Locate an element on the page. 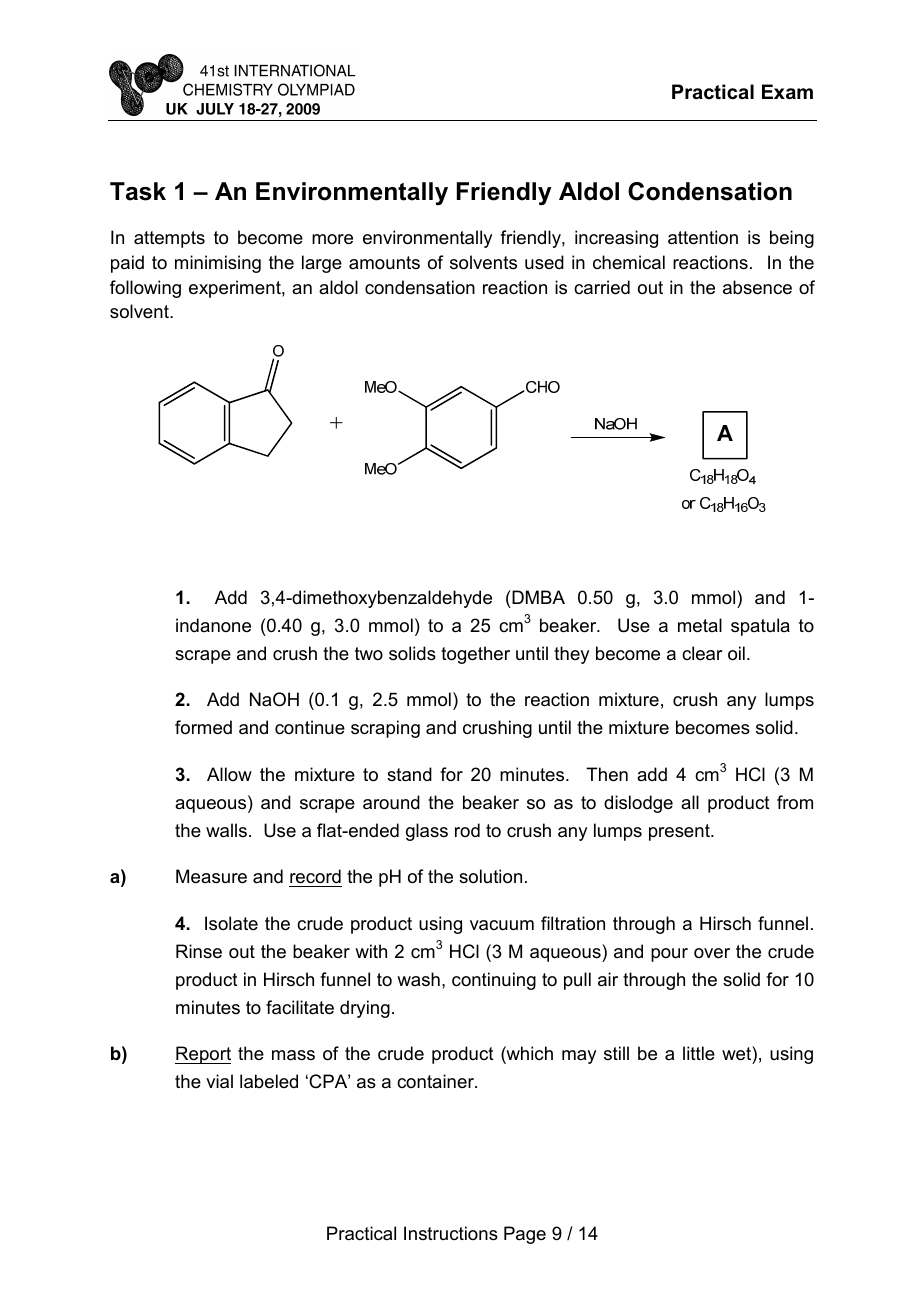  Exam is located at coordinates (787, 92).
